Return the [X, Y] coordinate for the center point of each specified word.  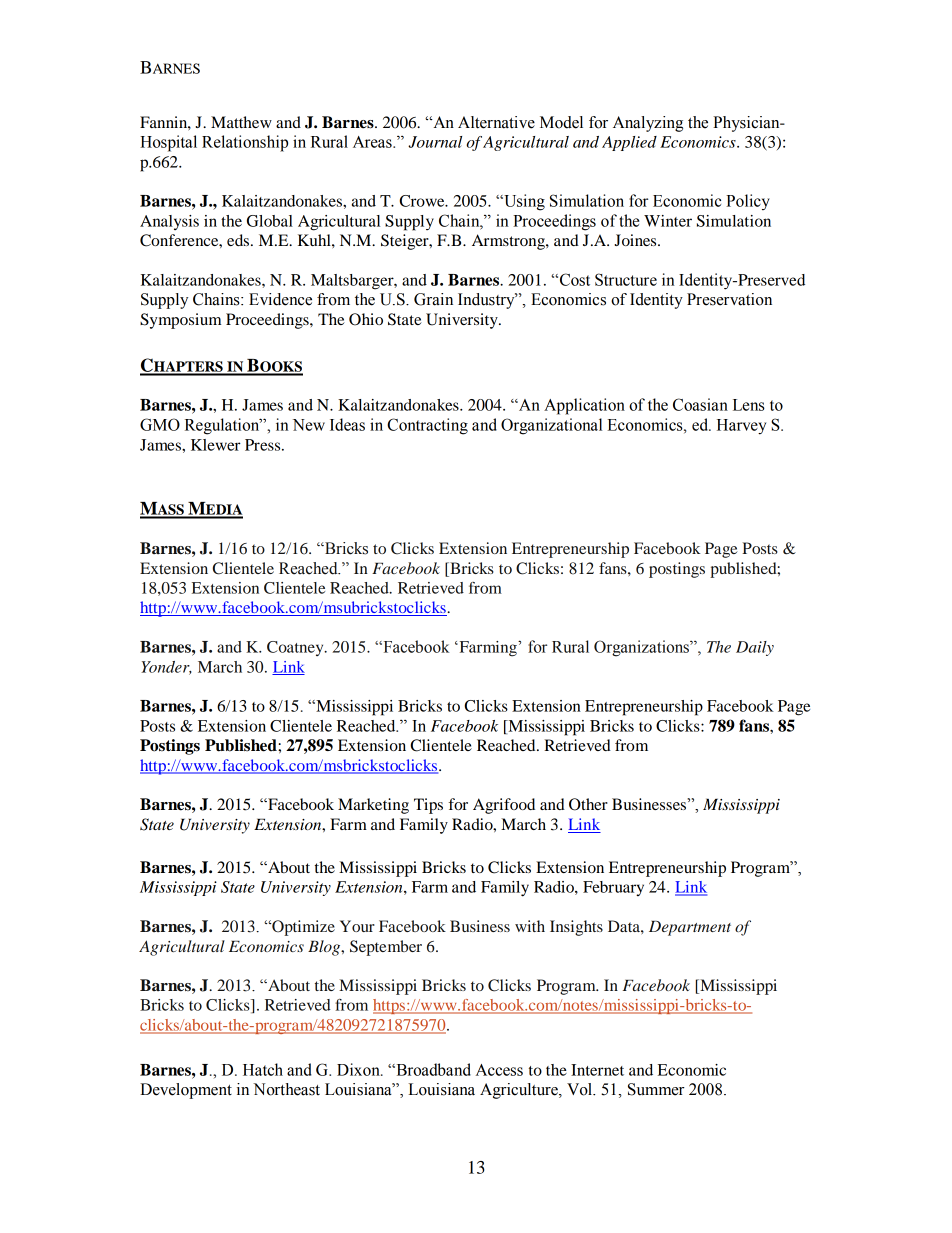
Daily [755, 648]
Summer [656, 1089]
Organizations [642, 648]
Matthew [241, 122]
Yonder [166, 668]
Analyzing [648, 124]
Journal [435, 142]
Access [499, 1070]
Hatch [263, 1069]
